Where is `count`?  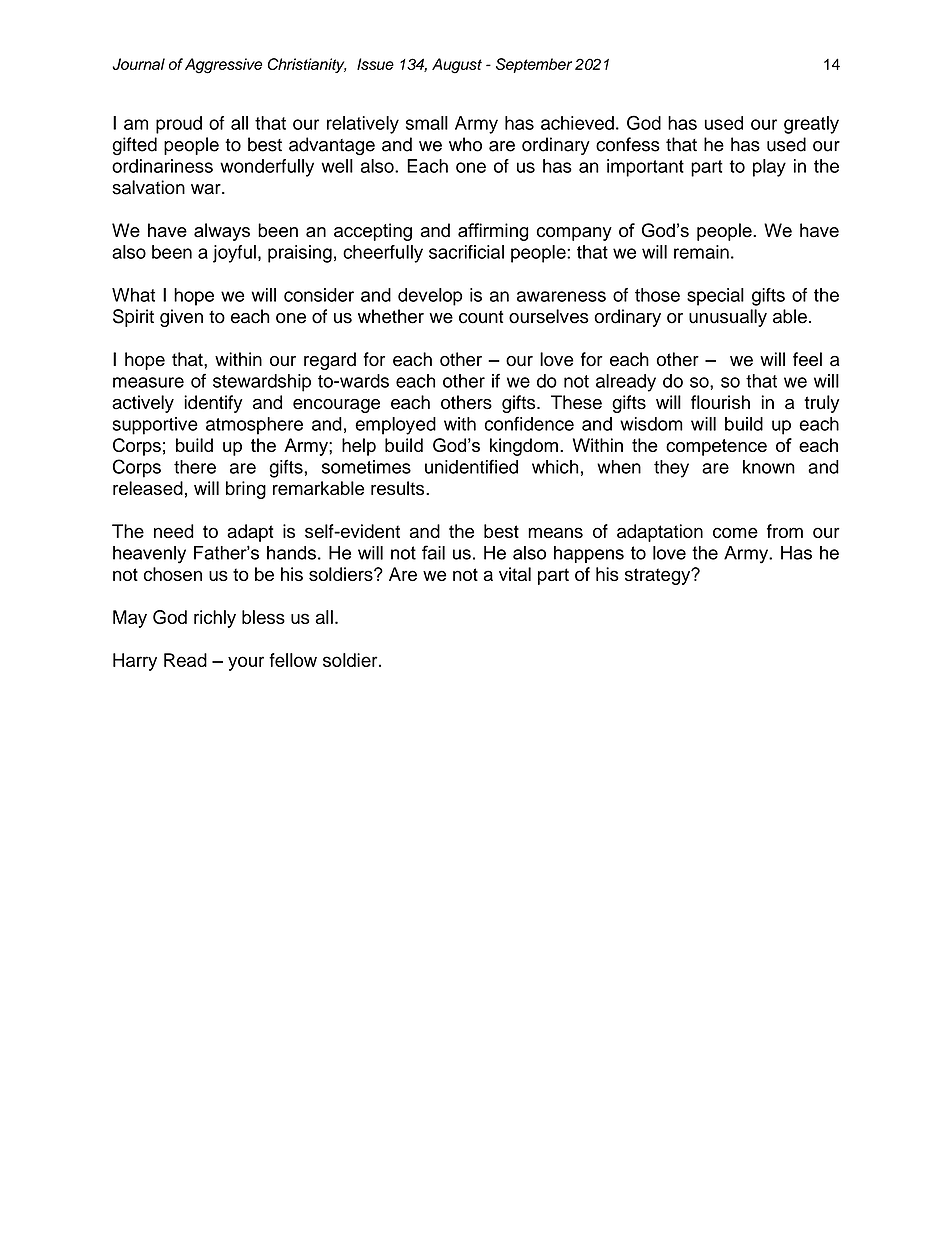
count is located at coordinates (481, 317).
